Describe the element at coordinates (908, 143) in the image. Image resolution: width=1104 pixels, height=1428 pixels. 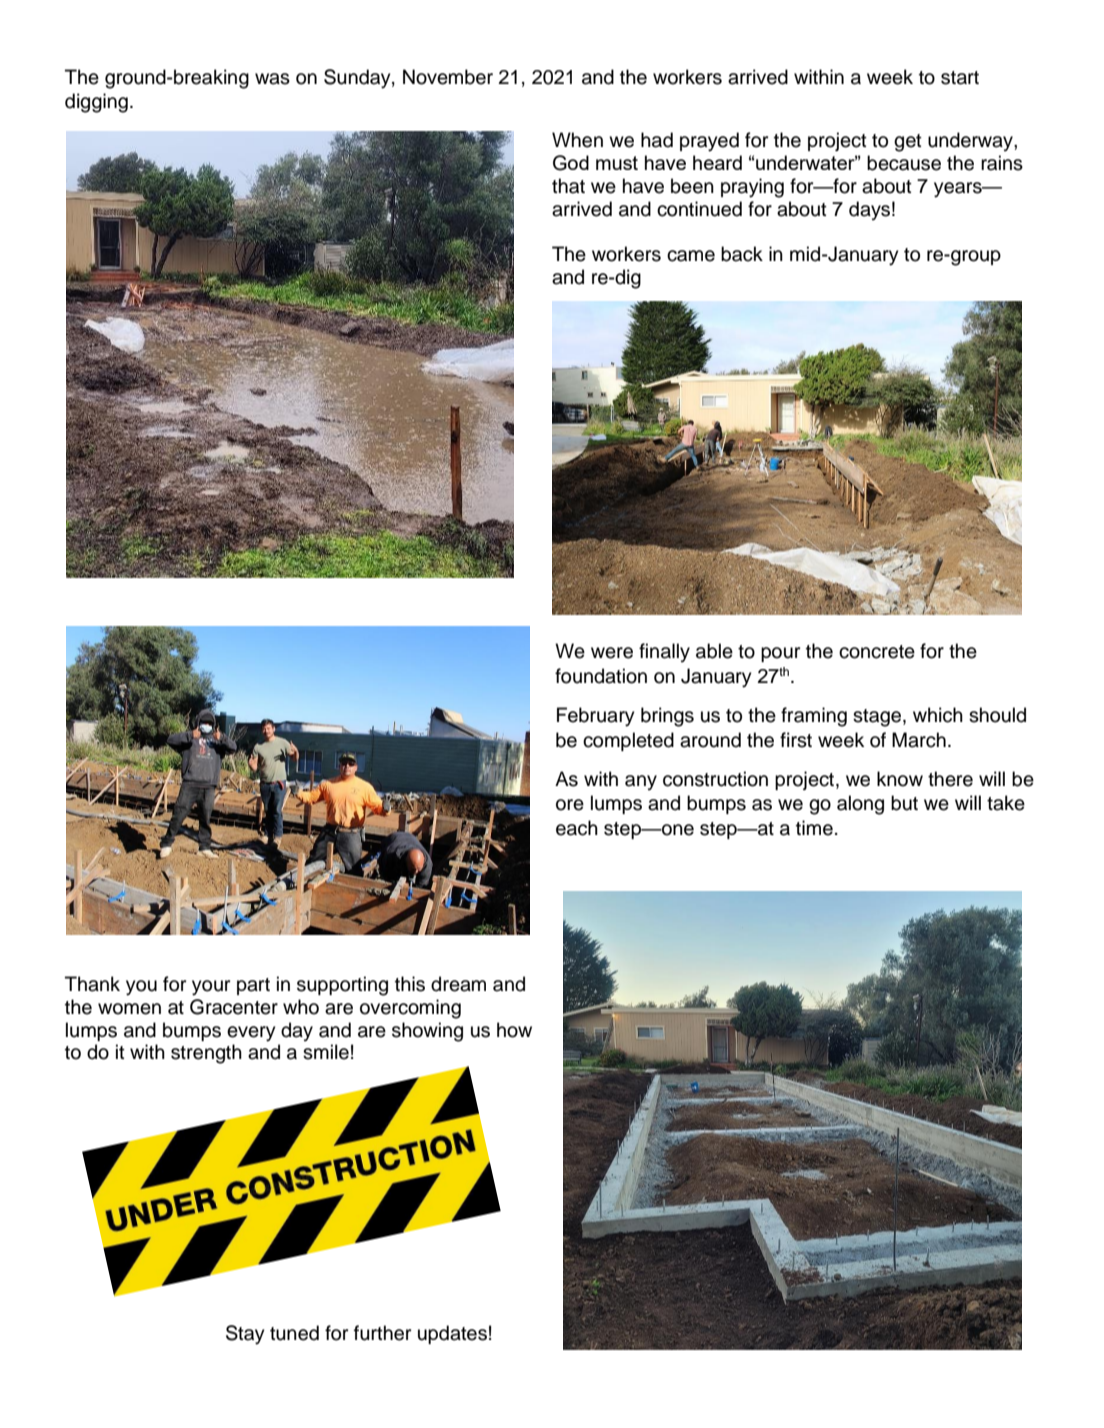
I see `get` at that location.
